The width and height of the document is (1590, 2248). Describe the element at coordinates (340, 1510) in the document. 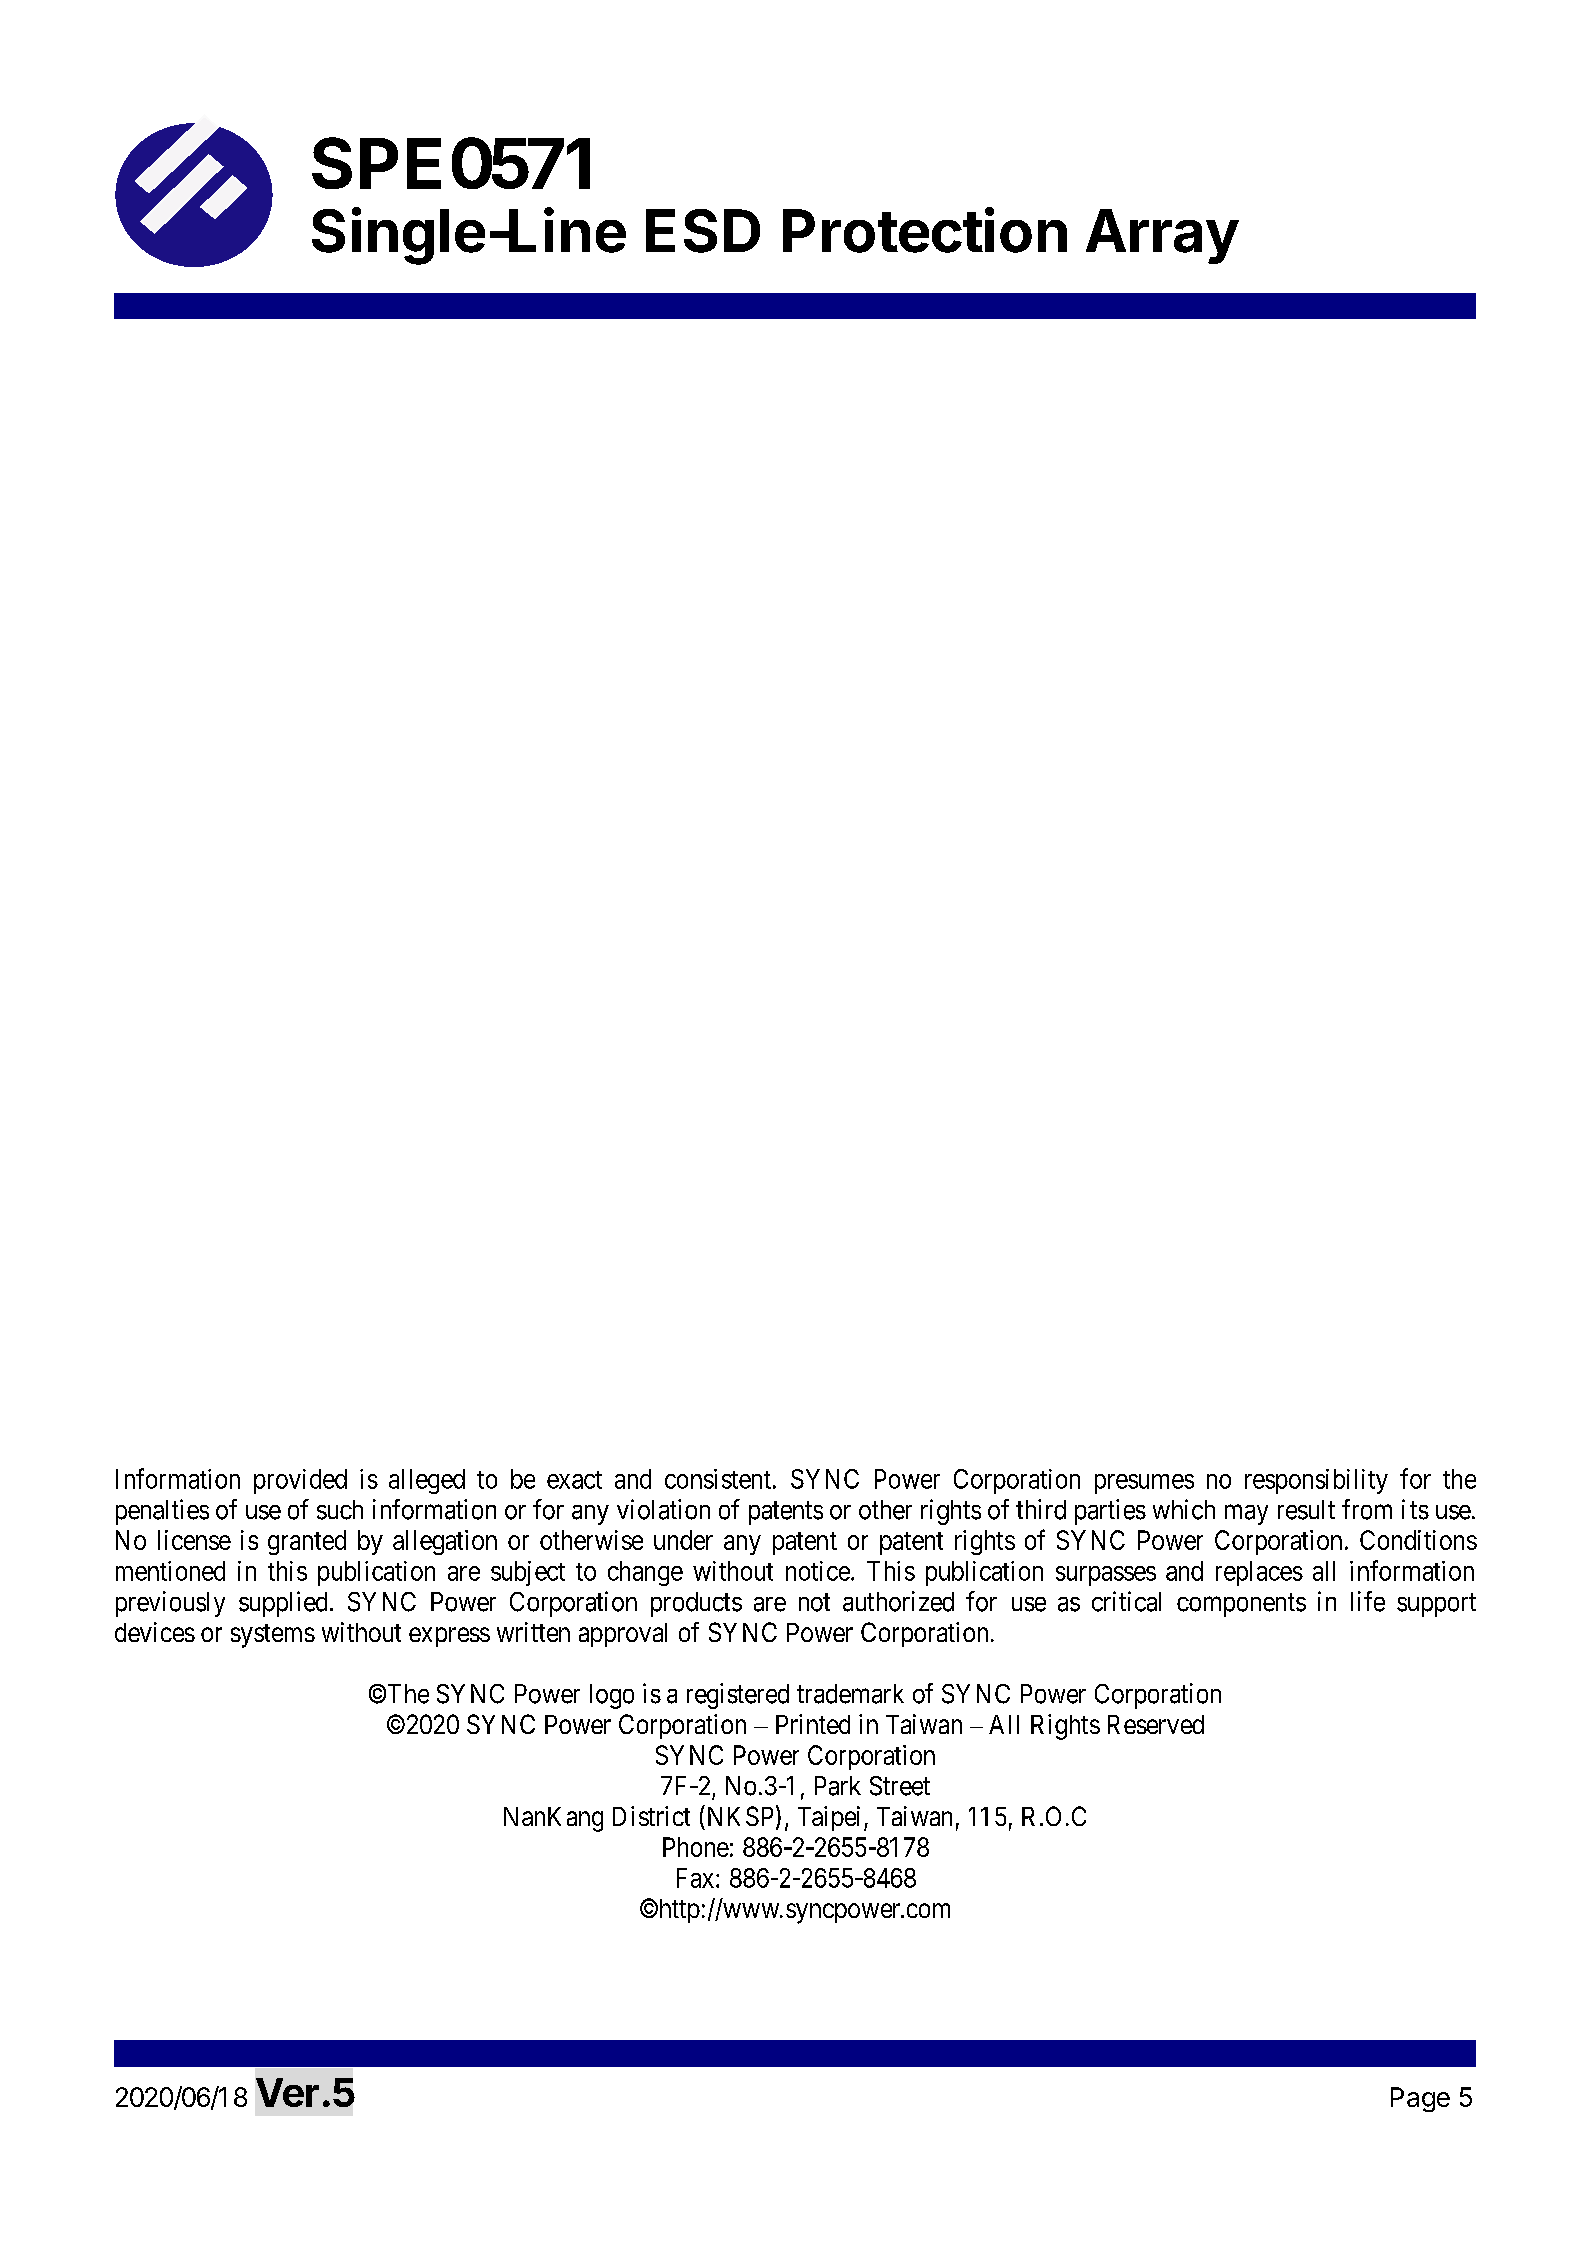

I see `such` at that location.
